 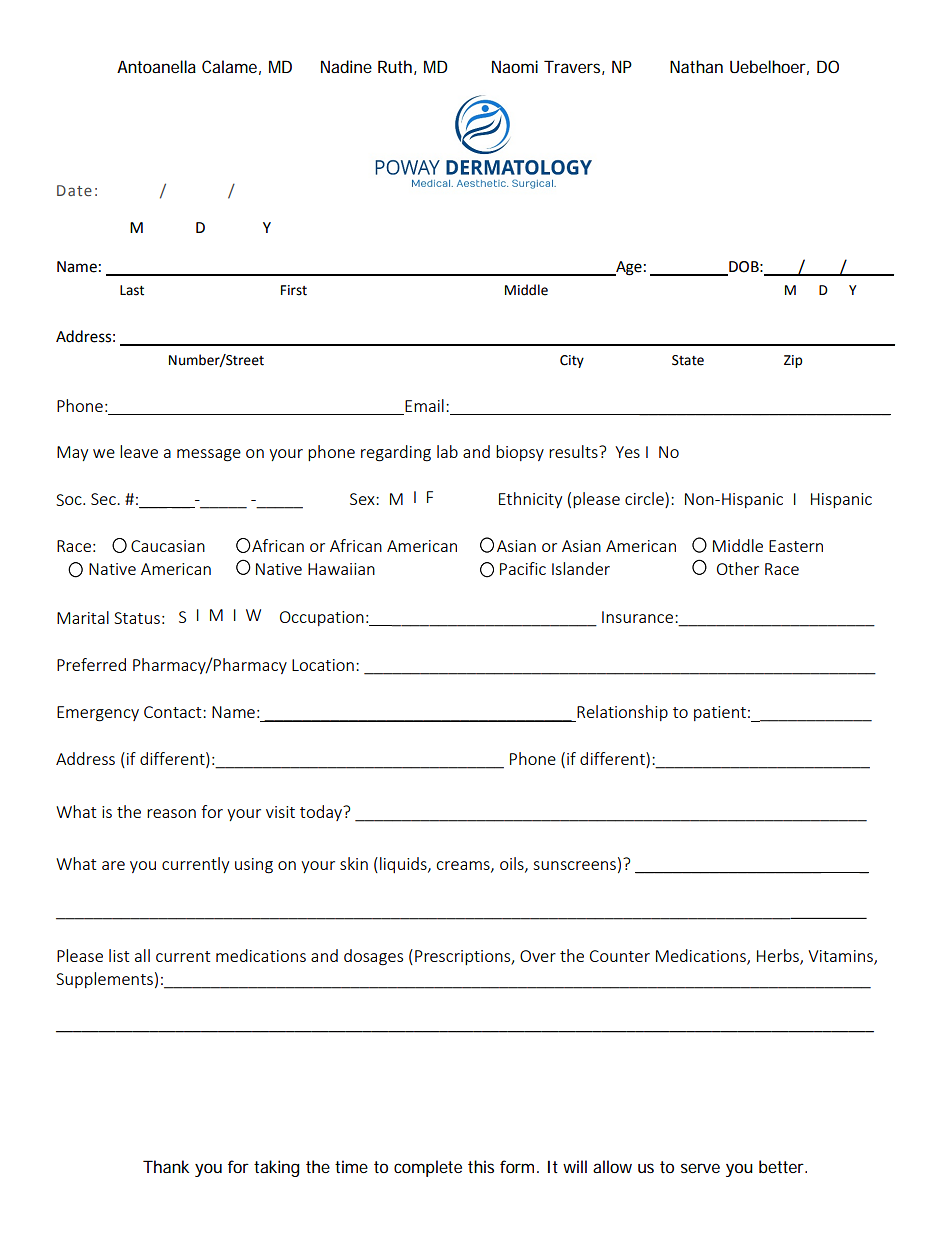 I want to click on Naomi, so click(x=515, y=66).
